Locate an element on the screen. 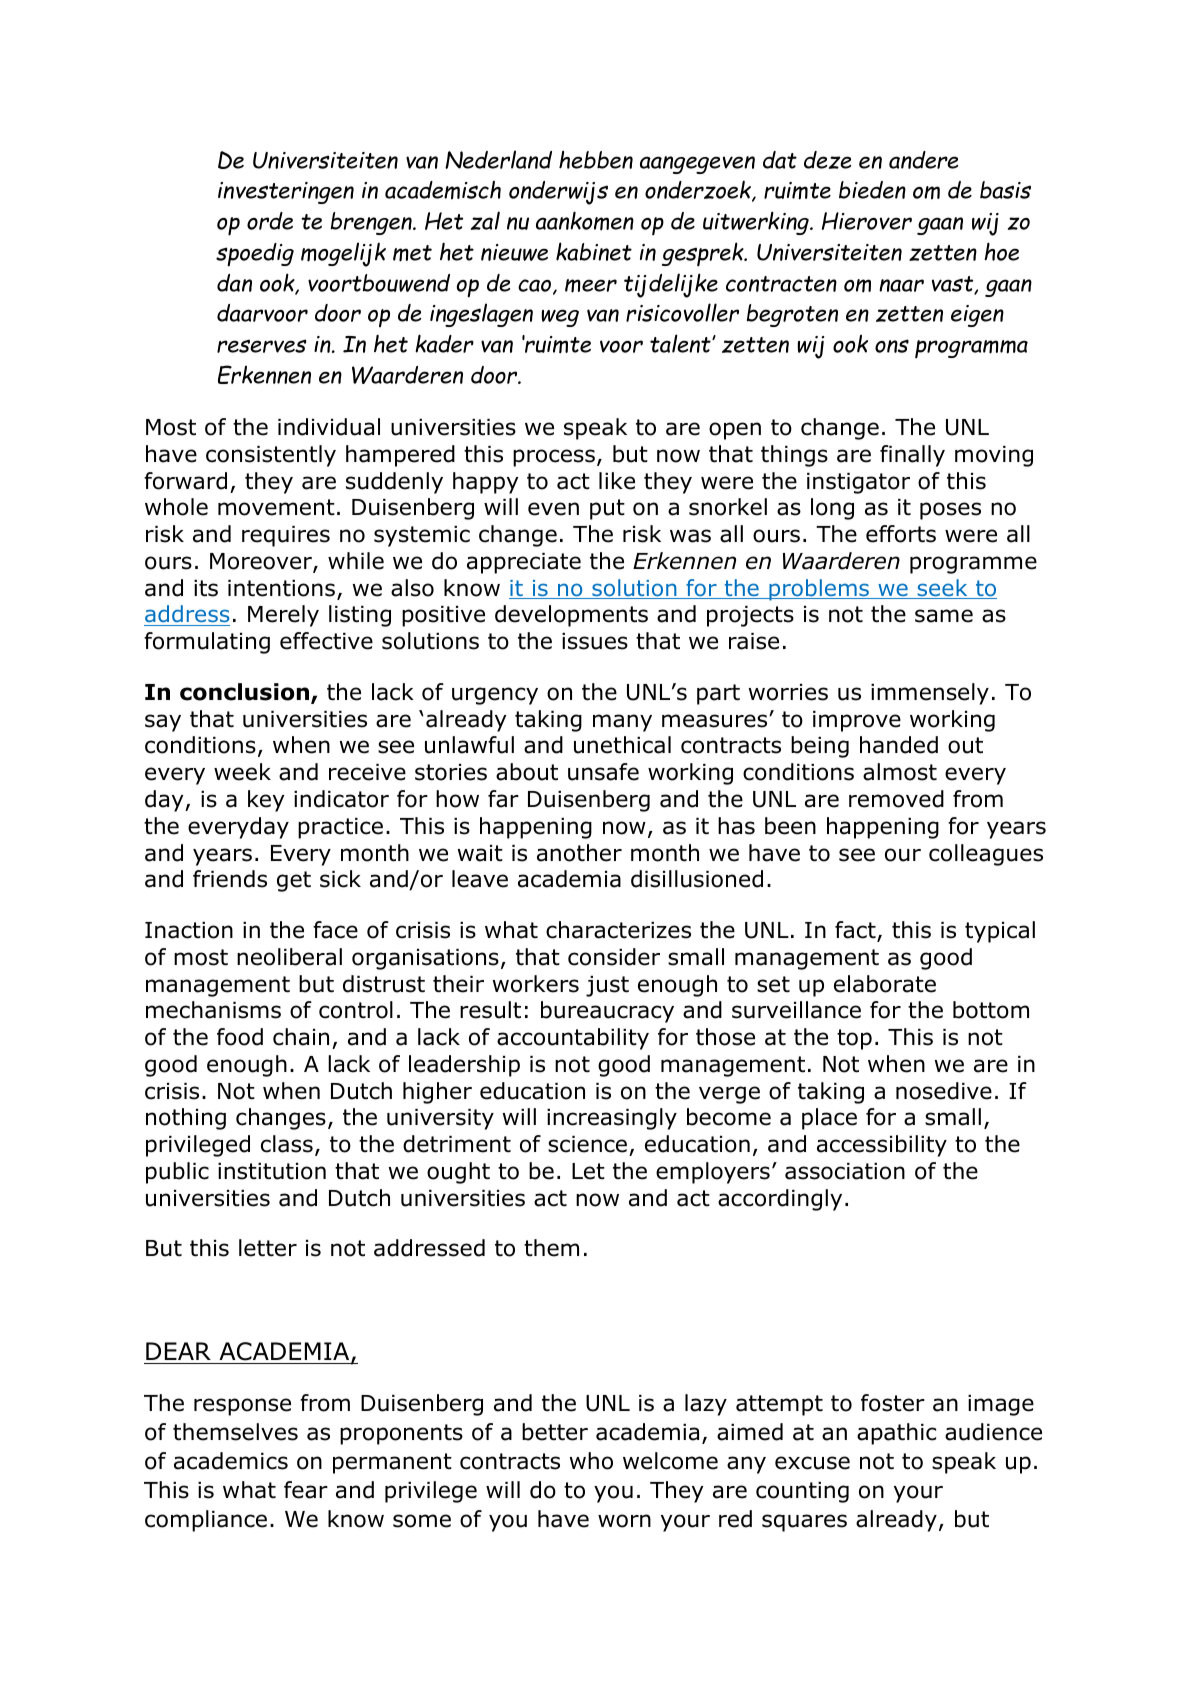  mogelijk is located at coordinates (343, 254).
